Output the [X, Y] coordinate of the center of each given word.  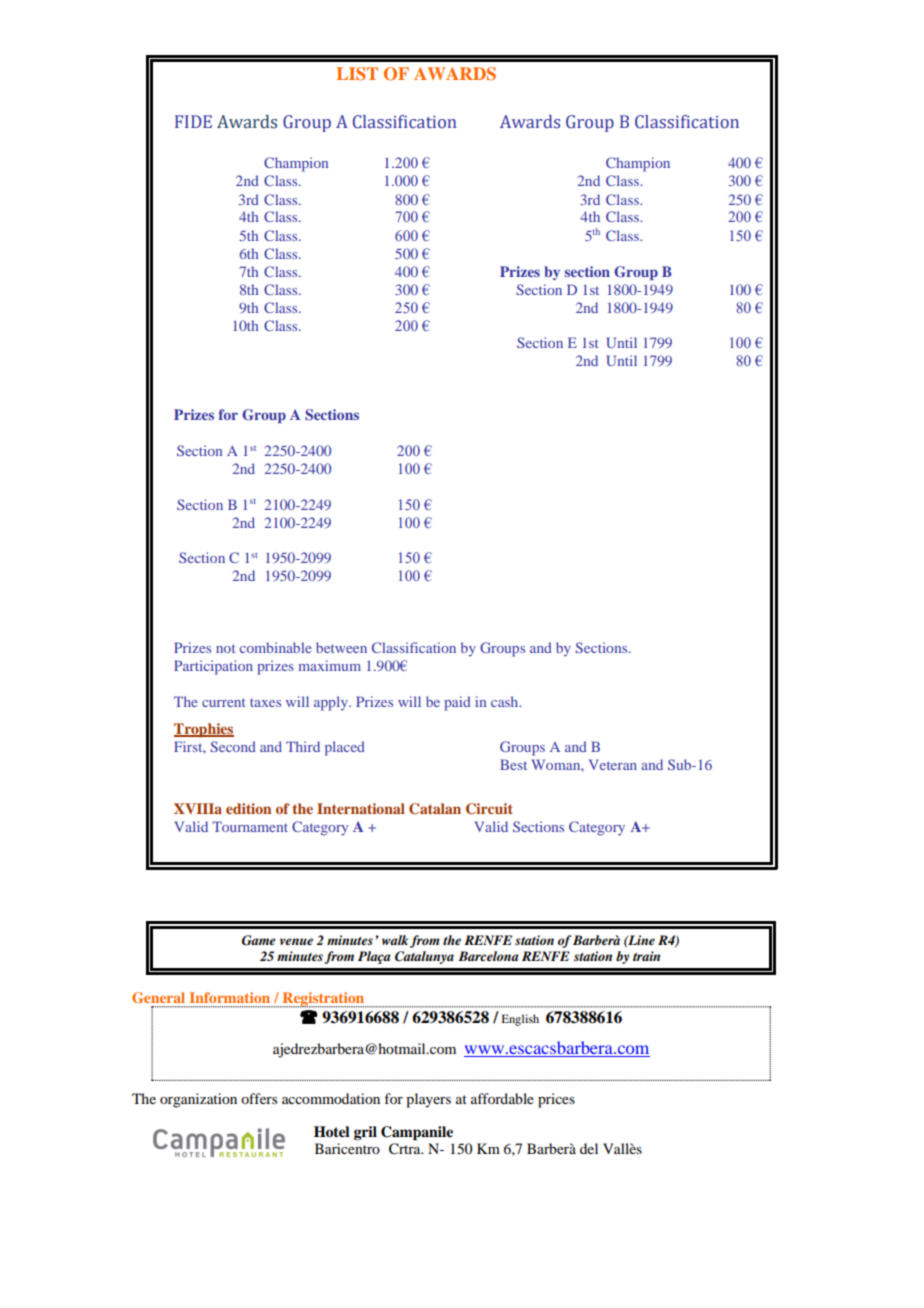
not [226, 648]
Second [233, 746]
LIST [357, 74]
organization [198, 1100]
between [341, 647]
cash [506, 701]
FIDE [193, 121]
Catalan [435, 809]
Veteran [613, 764]
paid [457, 703]
